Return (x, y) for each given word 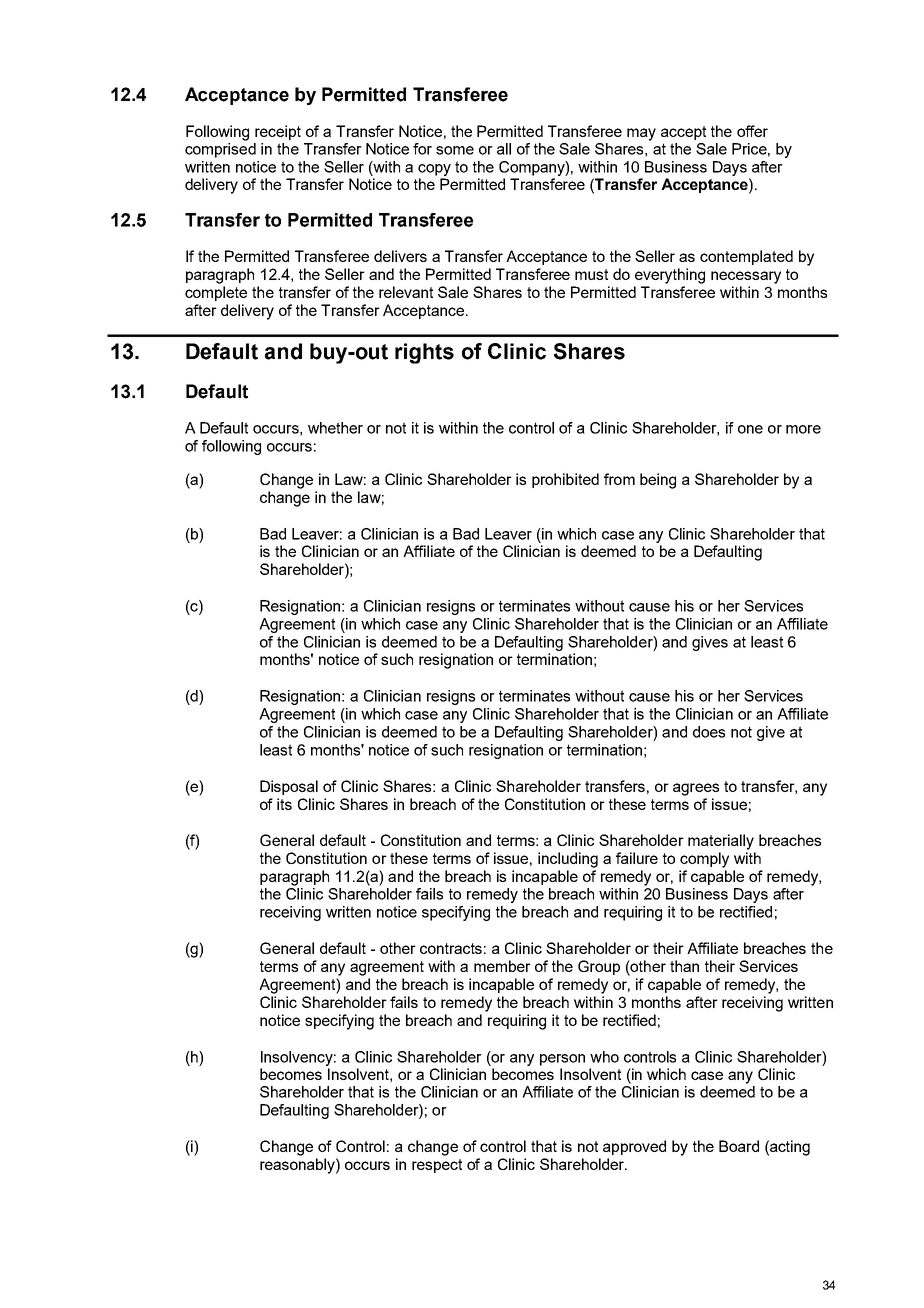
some (455, 150)
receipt (278, 132)
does (709, 732)
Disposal (289, 787)
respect (437, 1166)
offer (752, 131)
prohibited (565, 480)
